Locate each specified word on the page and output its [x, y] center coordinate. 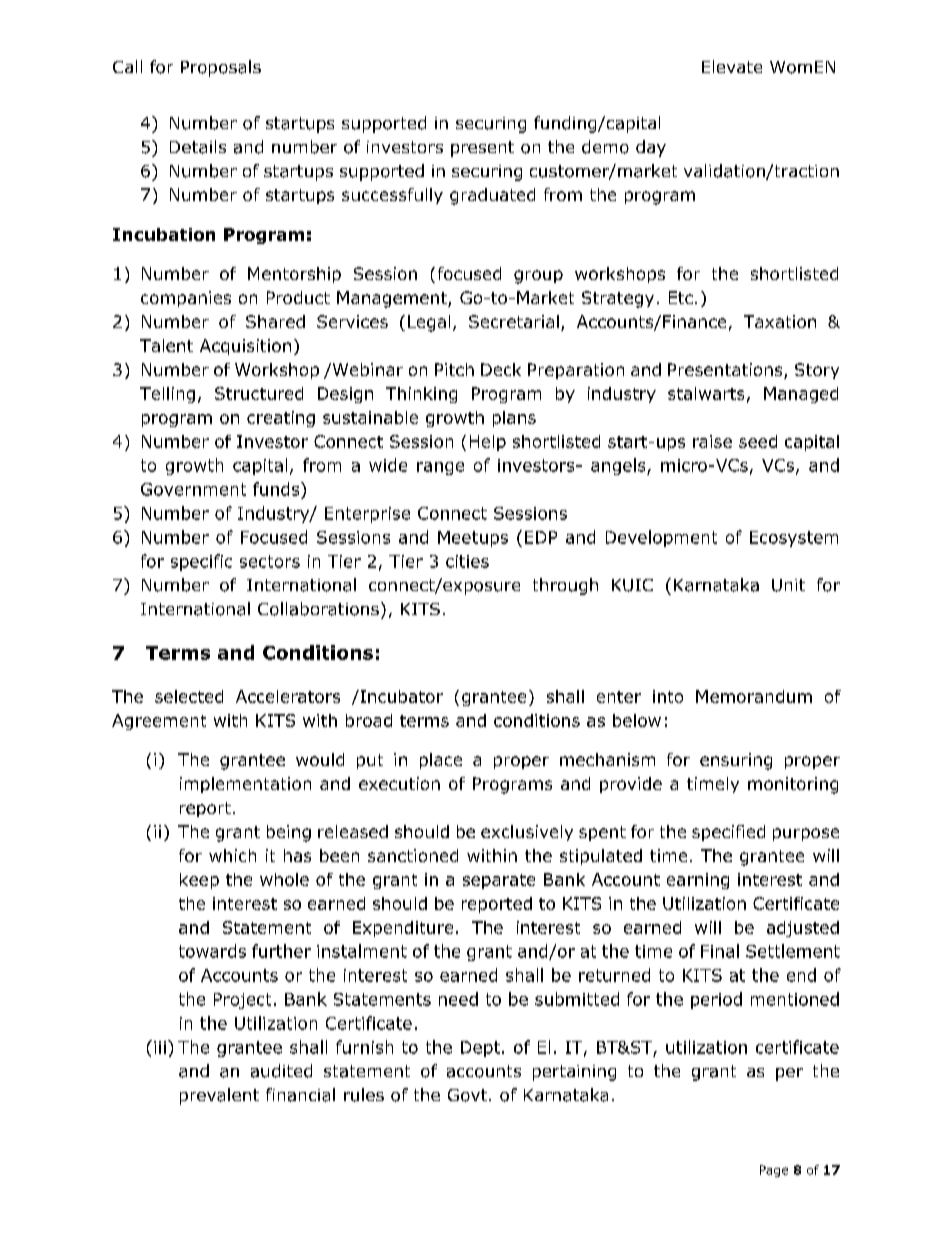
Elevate [732, 66]
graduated [492, 196]
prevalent [219, 1096]
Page [774, 1171]
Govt [467, 1095]
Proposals [221, 68]
